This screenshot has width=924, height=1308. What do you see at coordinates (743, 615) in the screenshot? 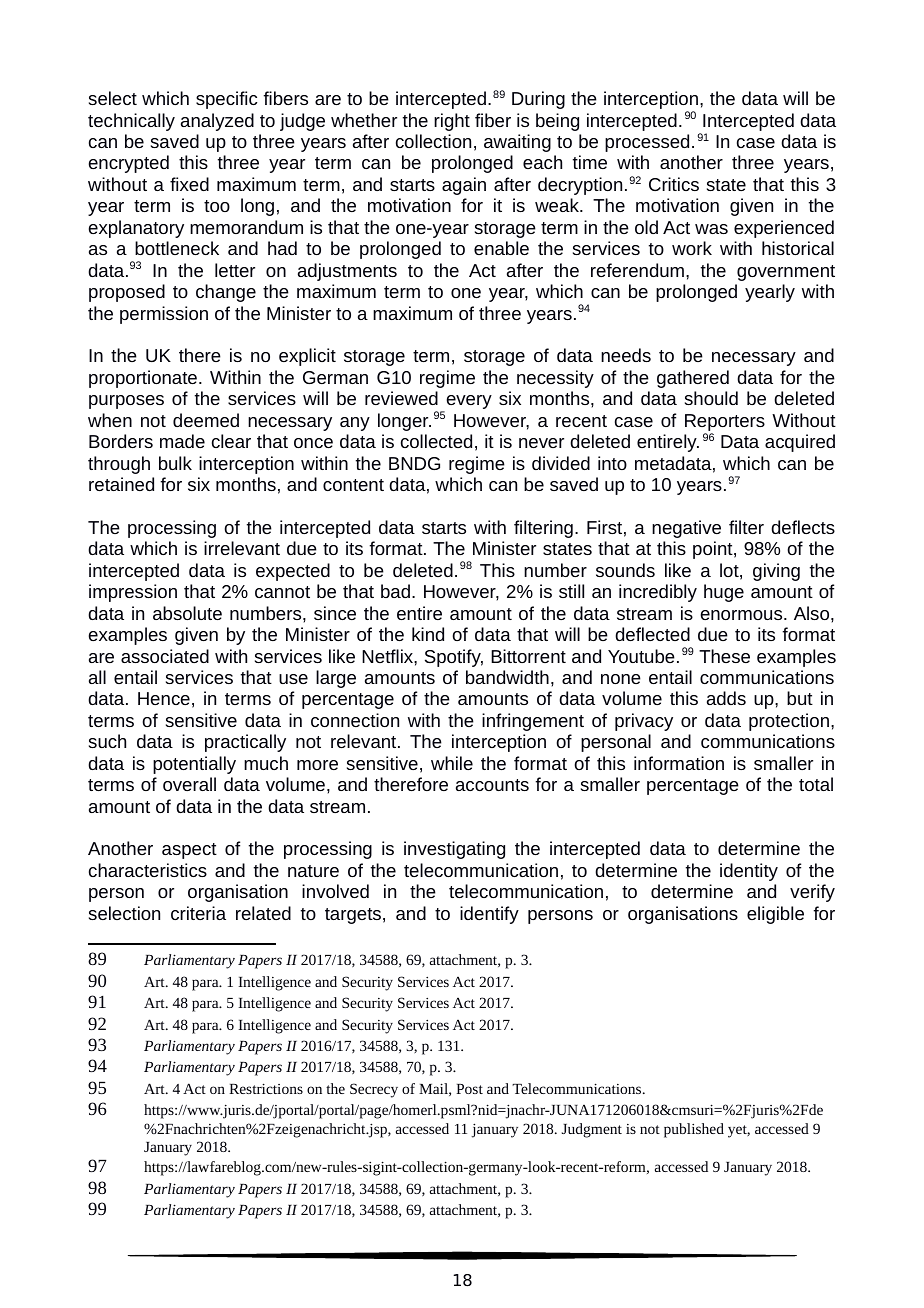
I see `enormous` at bounding box center [743, 615].
